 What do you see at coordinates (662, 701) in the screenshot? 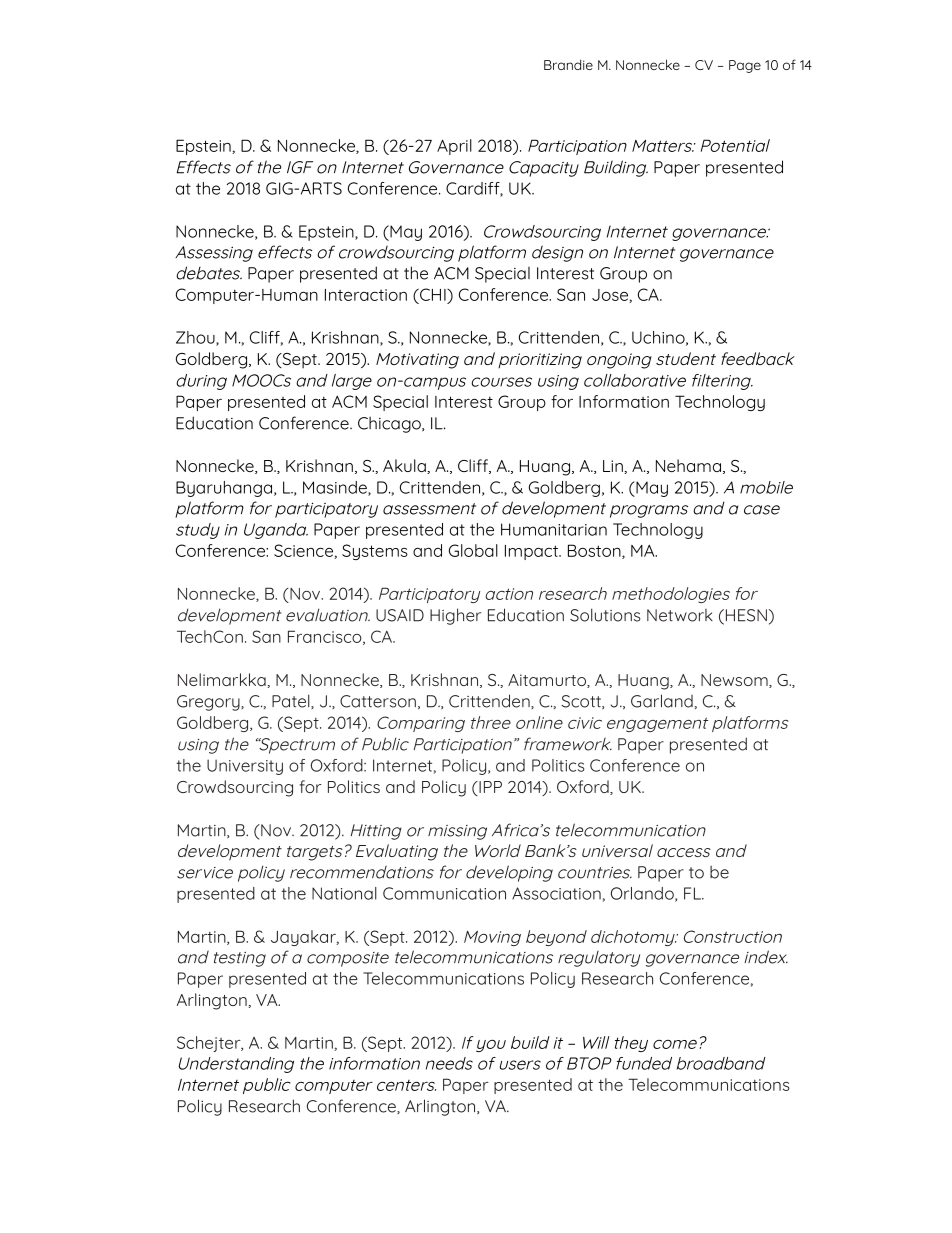
I see `Garland` at bounding box center [662, 701].
